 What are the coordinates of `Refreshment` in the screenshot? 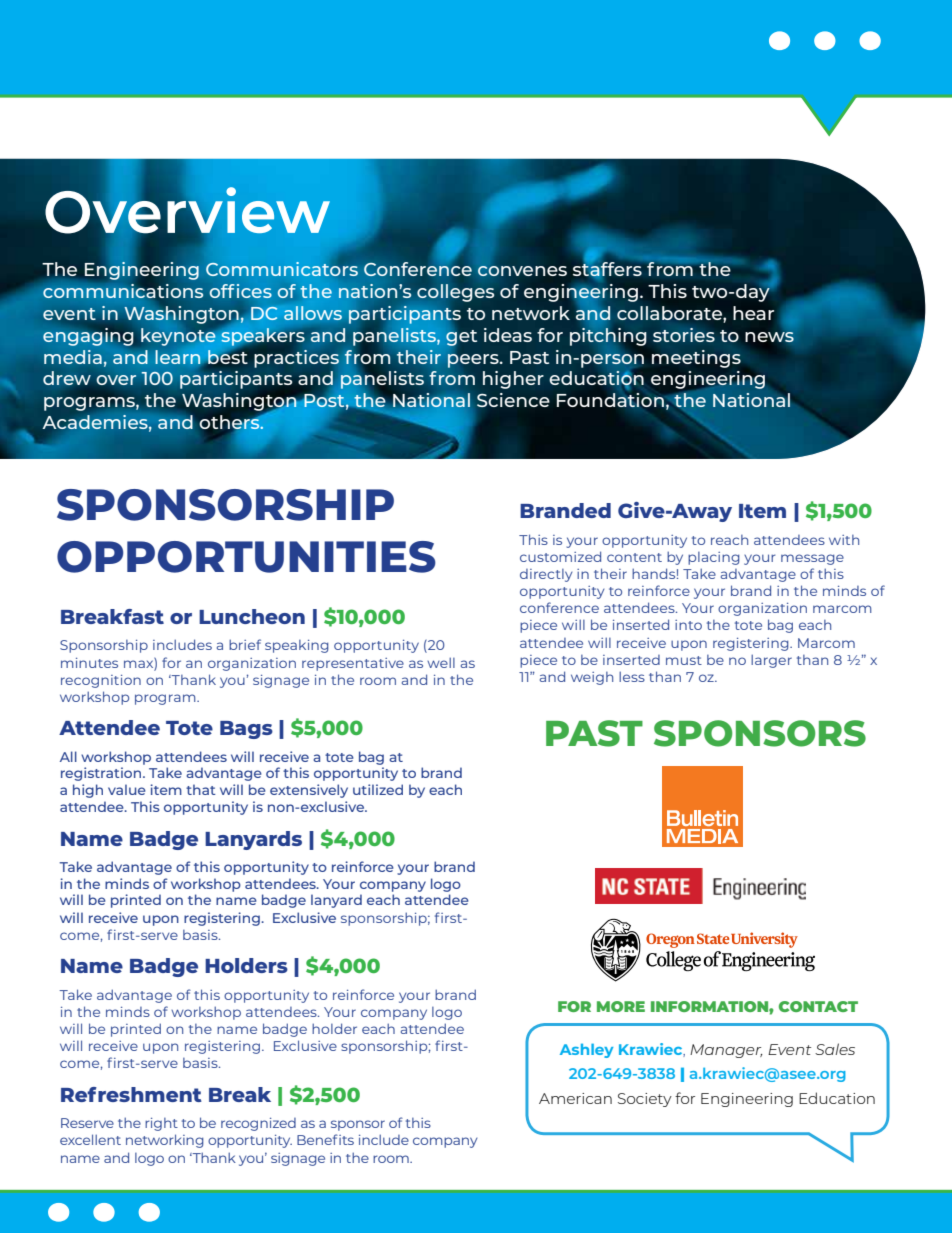 It's located at (131, 1094).
